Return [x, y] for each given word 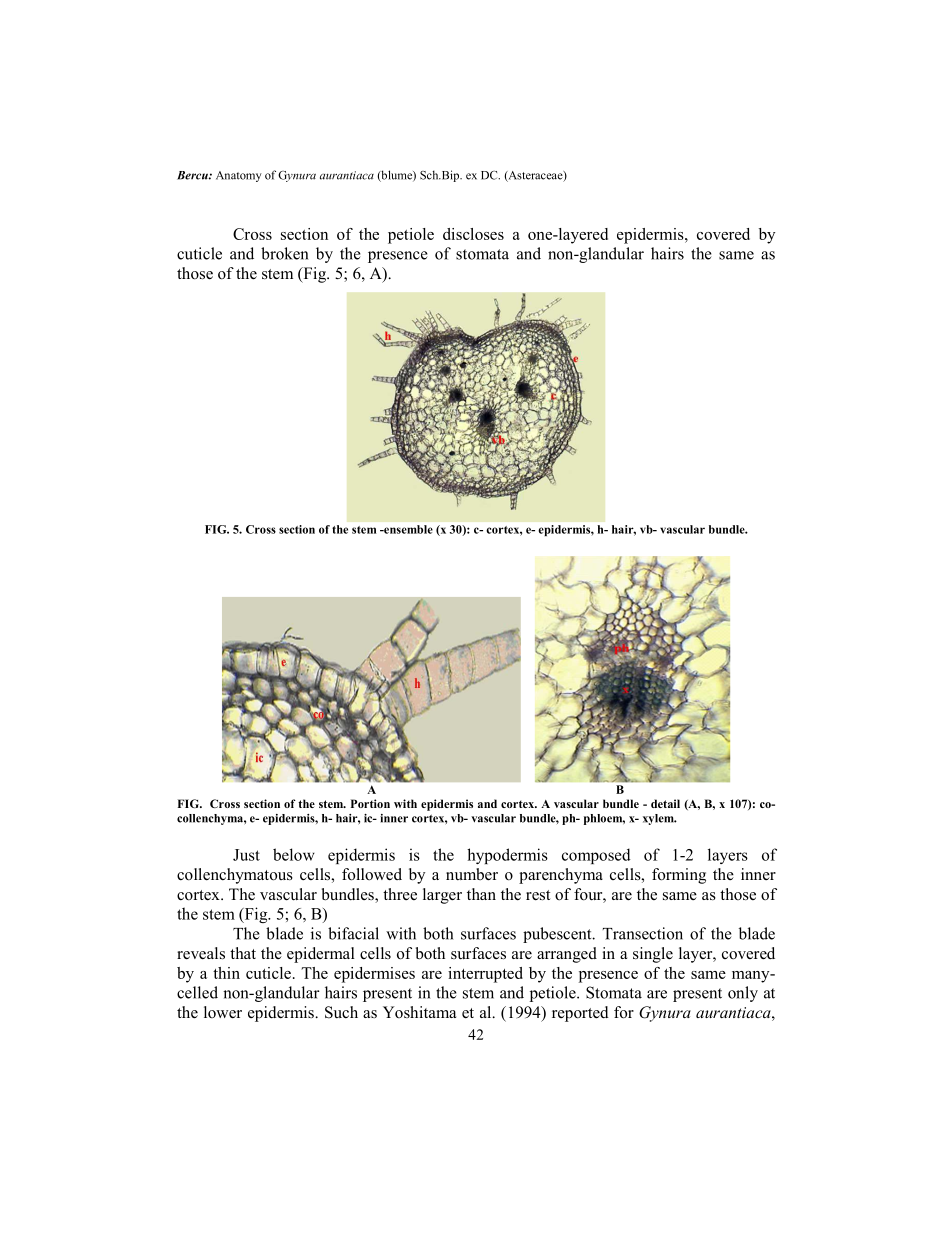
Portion [370, 803]
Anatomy [239, 176]
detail [665, 803]
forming [679, 876]
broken [284, 253]
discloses [473, 234]
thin [226, 973]
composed [596, 856]
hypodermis [507, 856]
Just [246, 855]
